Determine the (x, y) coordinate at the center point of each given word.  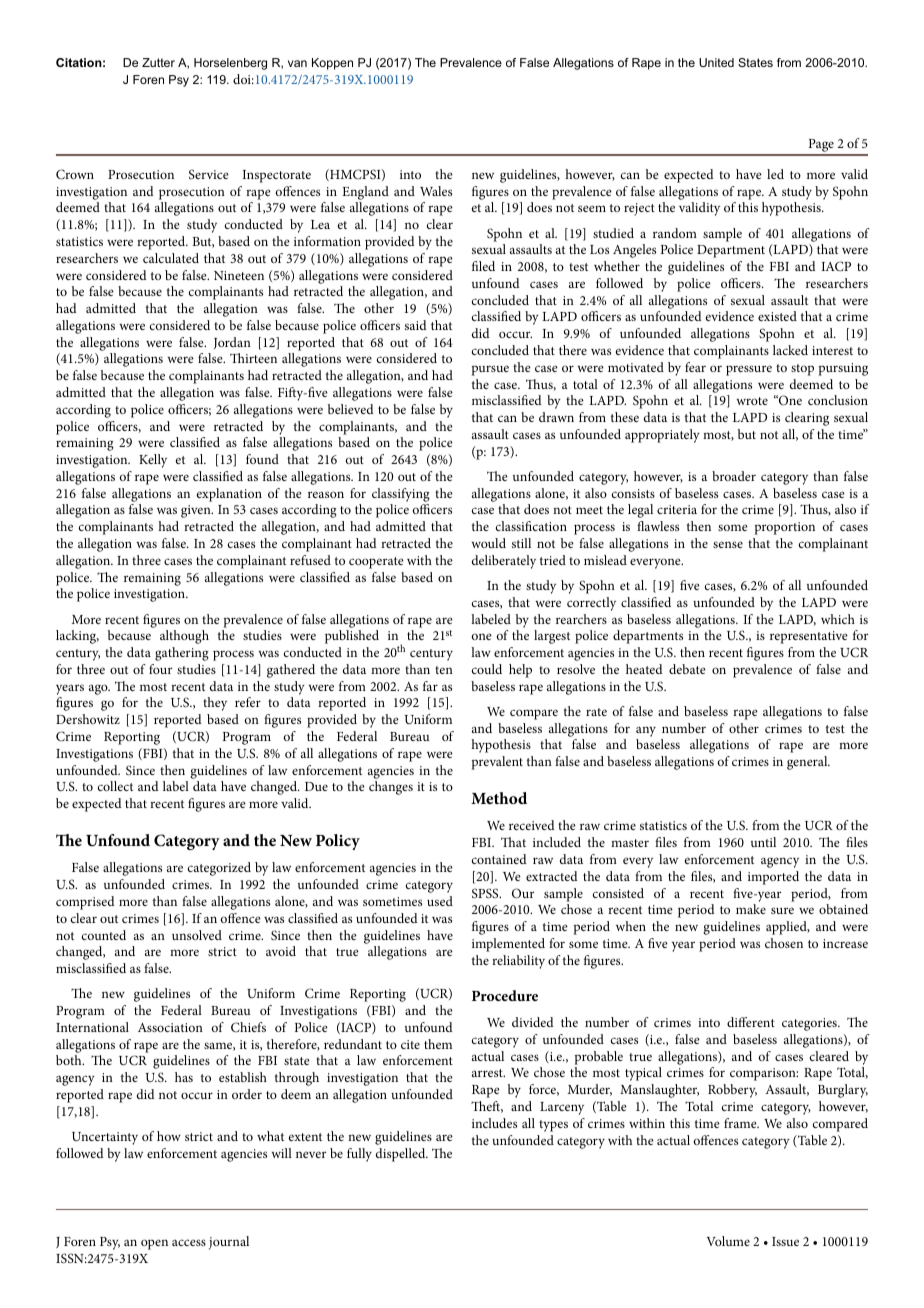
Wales (436, 191)
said (416, 325)
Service (209, 174)
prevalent (497, 763)
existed (777, 316)
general (808, 763)
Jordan (232, 343)
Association (170, 1027)
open (154, 1244)
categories (810, 1024)
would (488, 543)
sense (728, 544)
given (197, 511)
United (716, 62)
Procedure (505, 995)
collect (115, 786)
